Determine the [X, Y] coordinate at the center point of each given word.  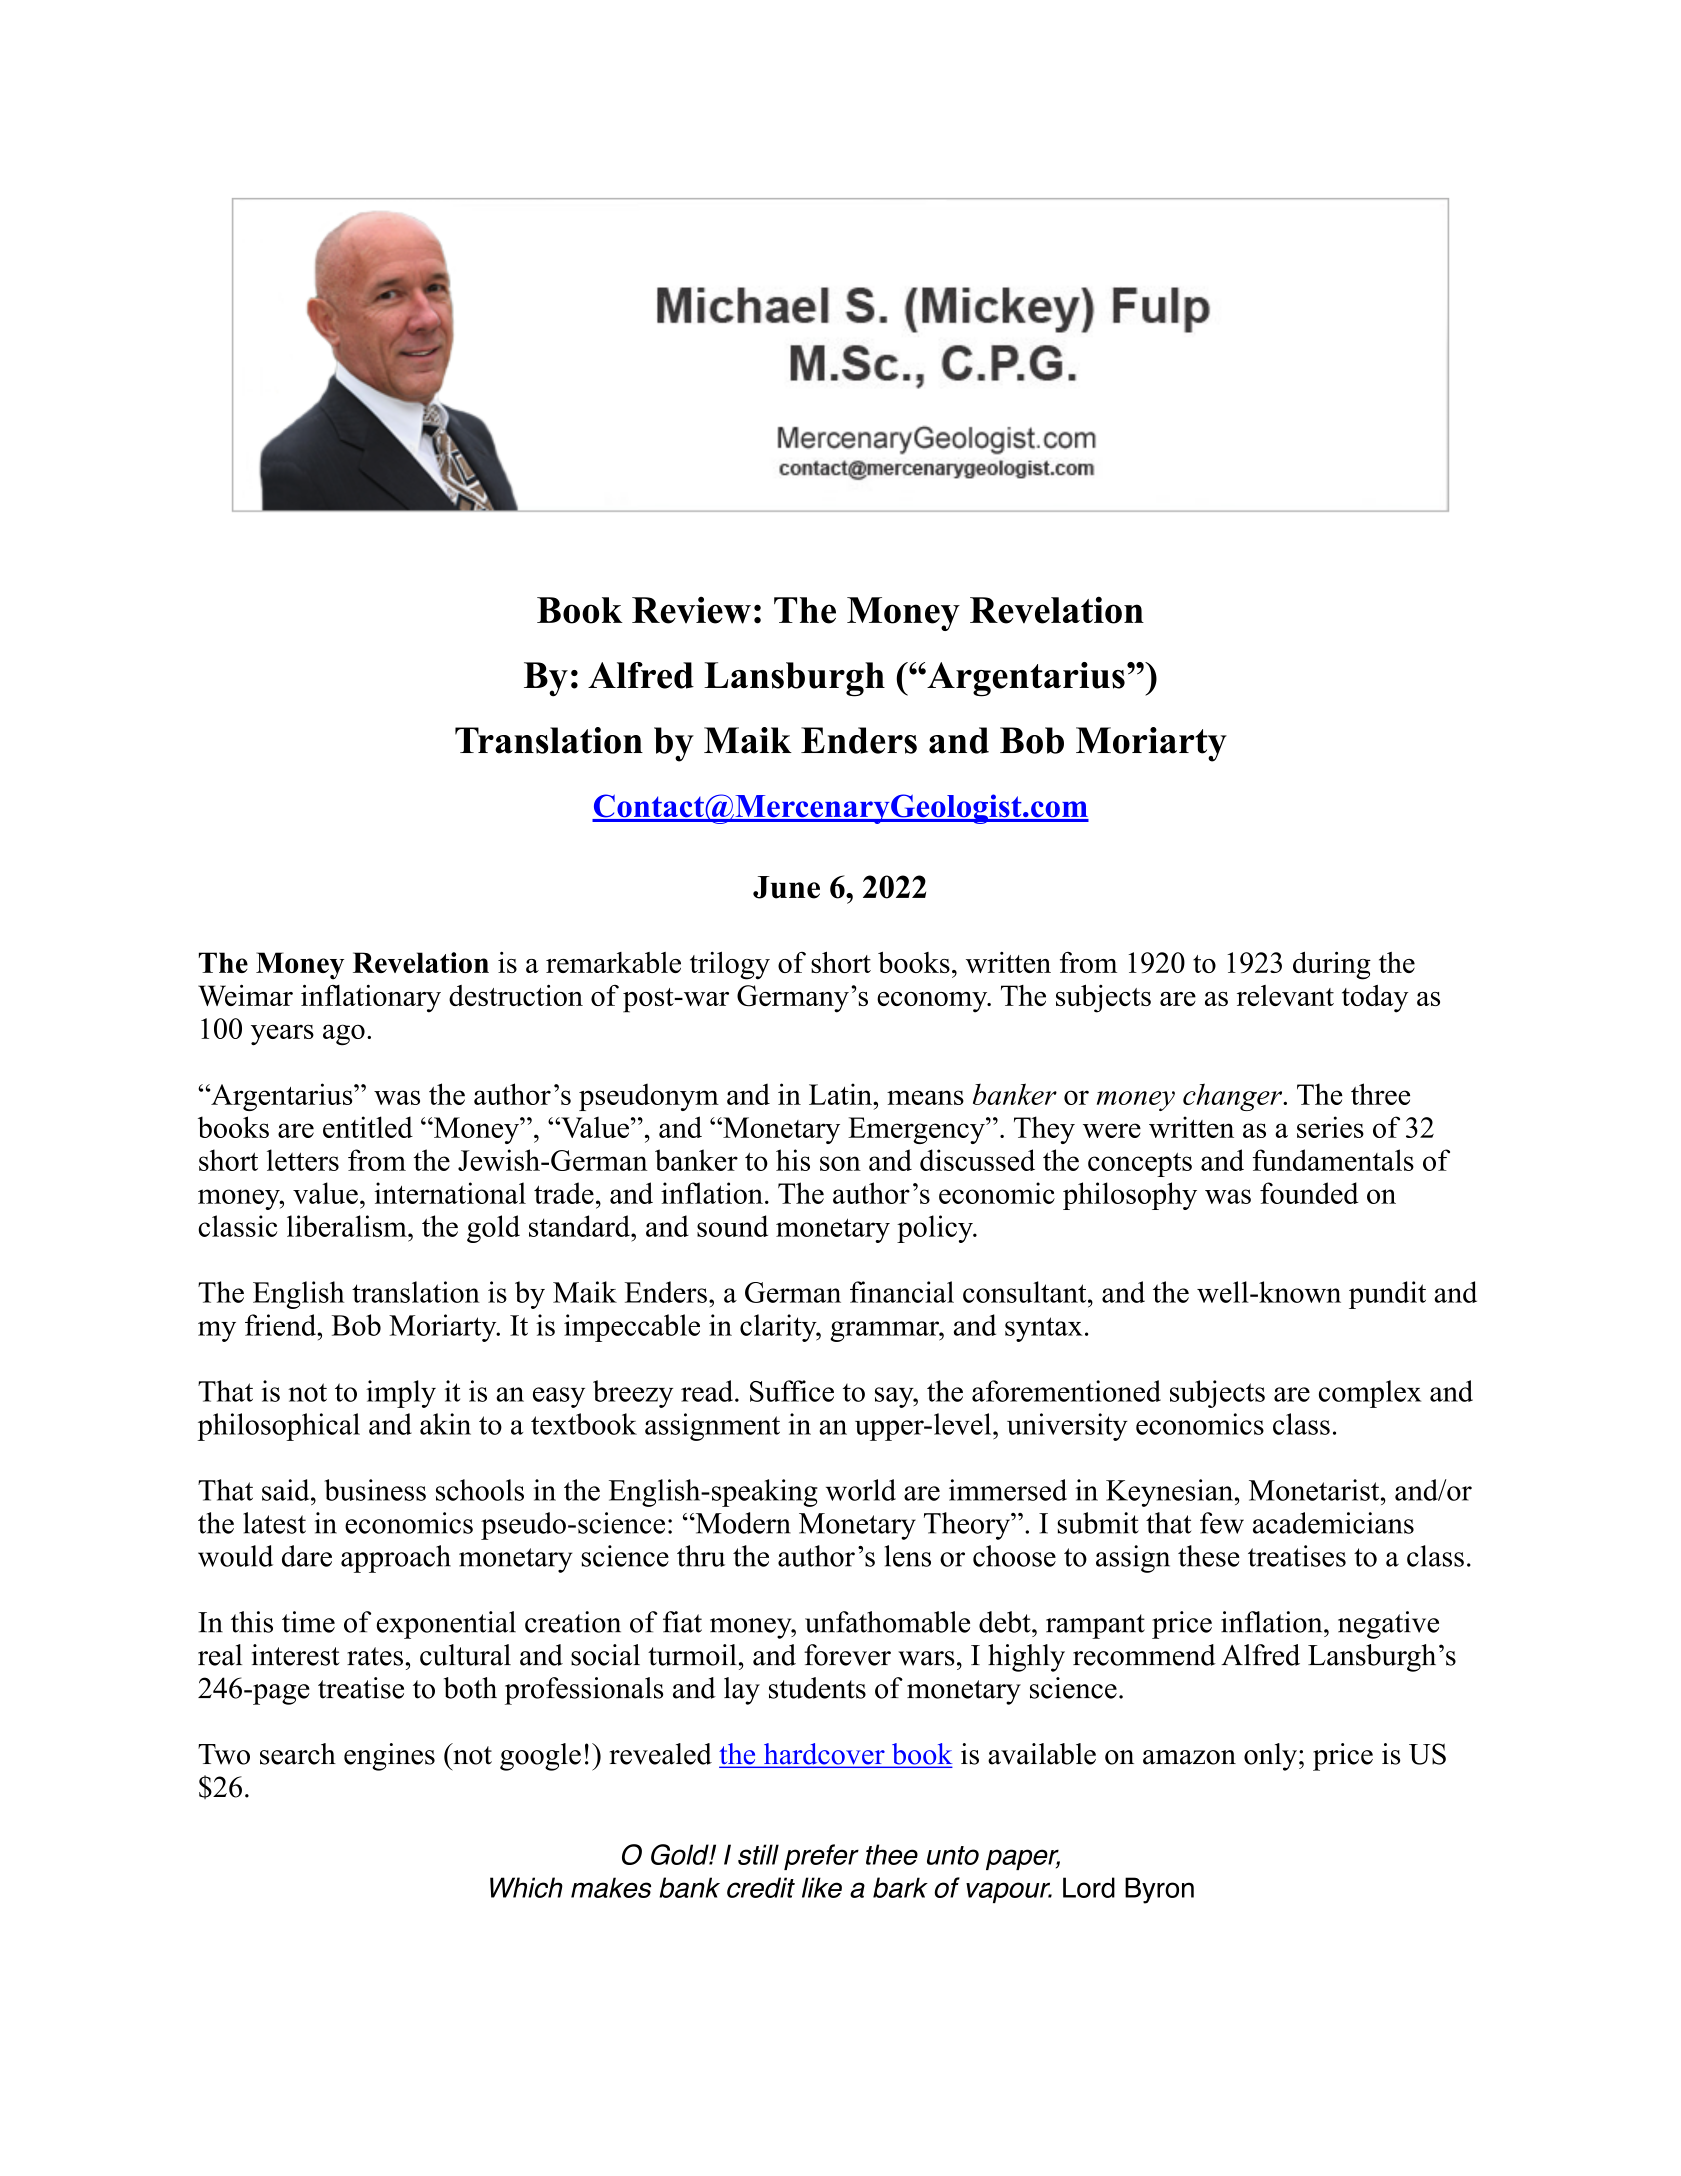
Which [526, 1887]
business [375, 1490]
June [786, 887]
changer [1233, 1097]
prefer [821, 1857]
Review [691, 610]
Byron [1159, 1890]
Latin [841, 1094]
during [1332, 965]
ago [344, 1035]
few [1222, 1523]
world [861, 1490]
